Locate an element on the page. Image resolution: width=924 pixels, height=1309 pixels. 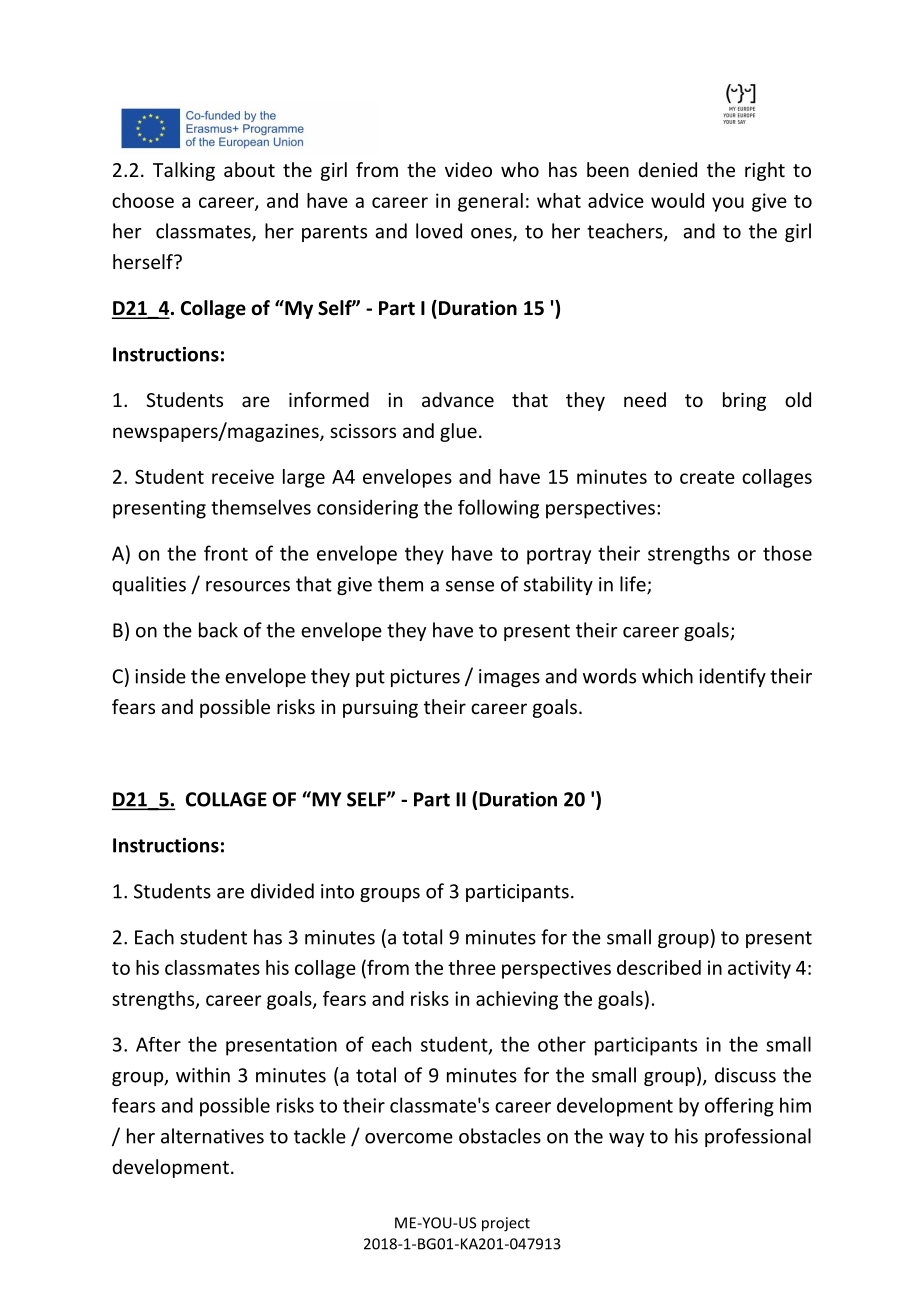
alternatives is located at coordinates (212, 1136).
